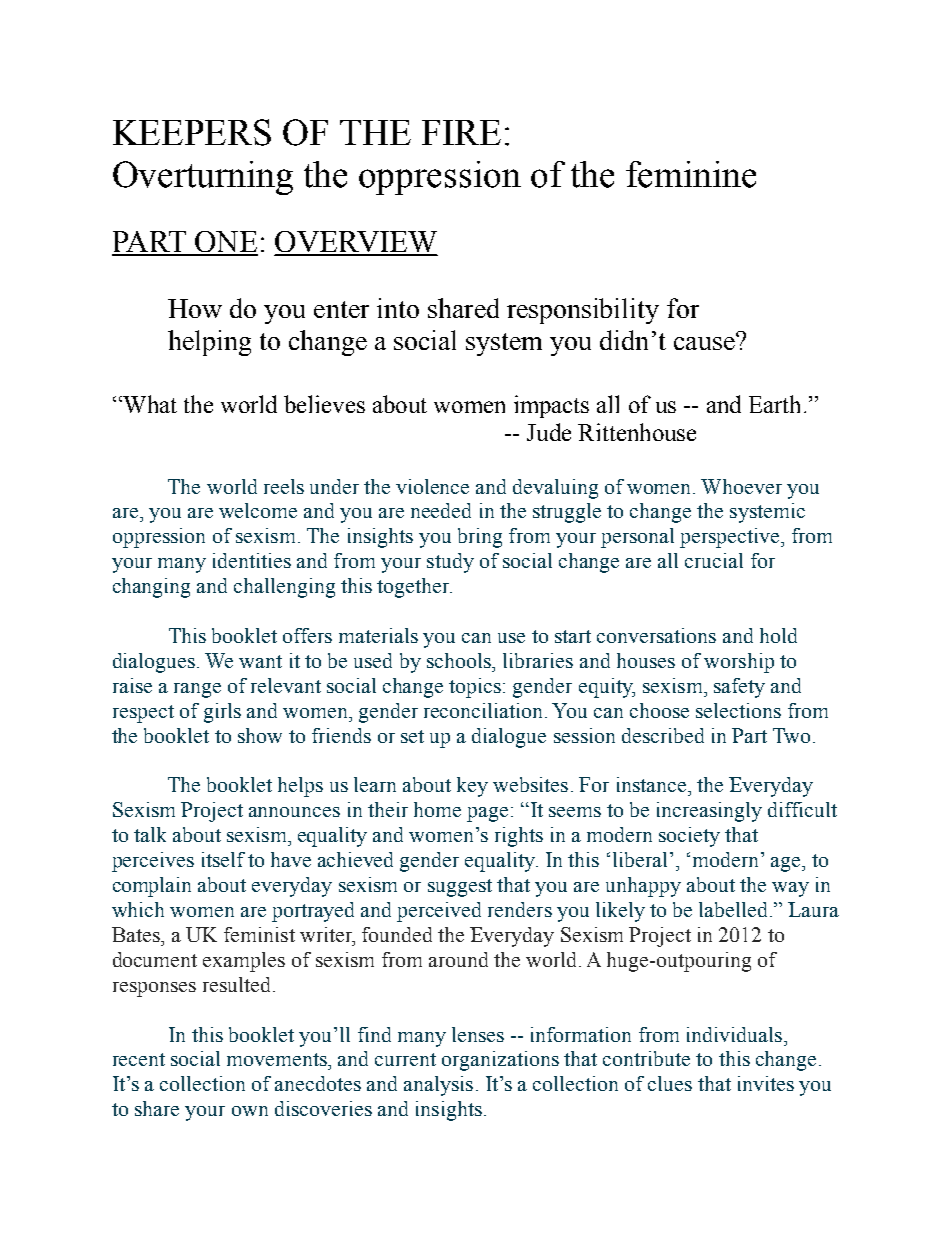 Image resolution: width=952 pixels, height=1233 pixels. What do you see at coordinates (485, 710) in the screenshot?
I see `reconciliation` at bounding box center [485, 710].
